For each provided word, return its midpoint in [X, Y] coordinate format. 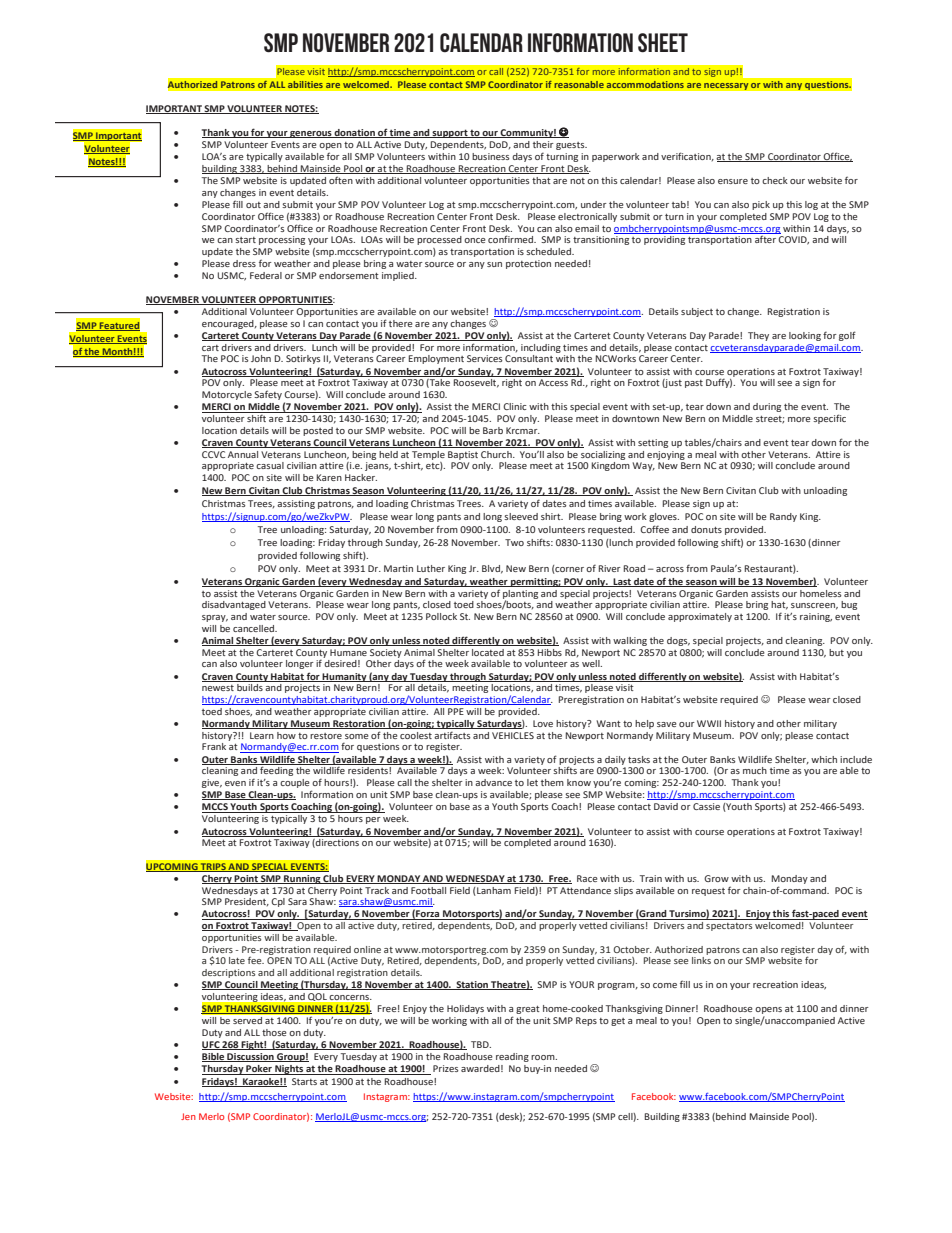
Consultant [529, 358]
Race [587, 878]
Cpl [278, 902]
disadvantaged [234, 605]
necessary [726, 86]
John [261, 358]
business [490, 156]
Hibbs [550, 652]
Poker [259, 1070]
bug [849, 605]
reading [512, 1057]
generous [311, 134]
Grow [716, 878]
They [758, 336]
